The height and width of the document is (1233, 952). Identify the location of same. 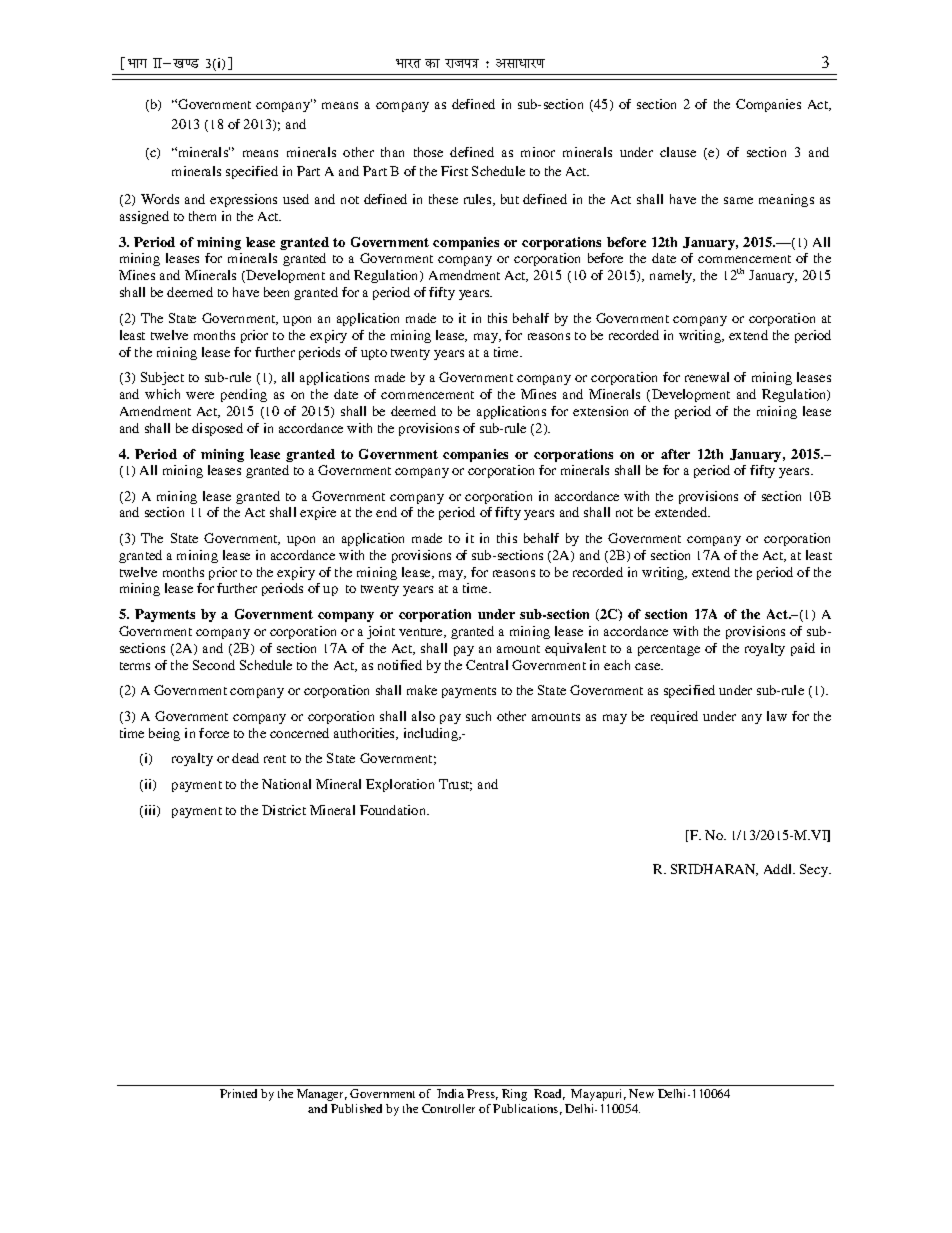
(738, 200).
